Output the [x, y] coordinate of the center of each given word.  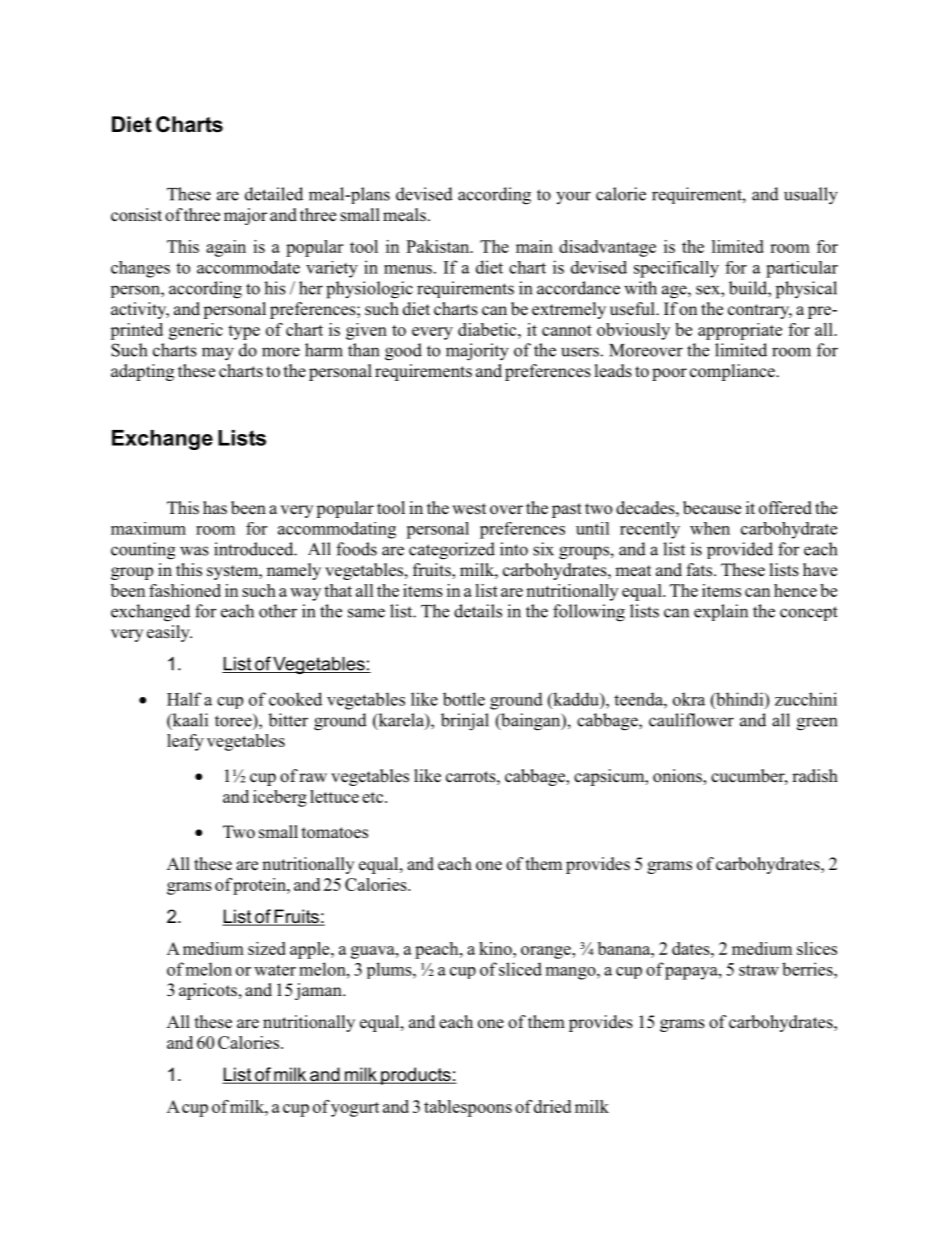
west [469, 509]
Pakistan [439, 246]
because [712, 508]
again [226, 248]
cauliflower [691, 720]
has [215, 507]
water [275, 970]
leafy [185, 742]
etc [374, 797]
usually [811, 196]
